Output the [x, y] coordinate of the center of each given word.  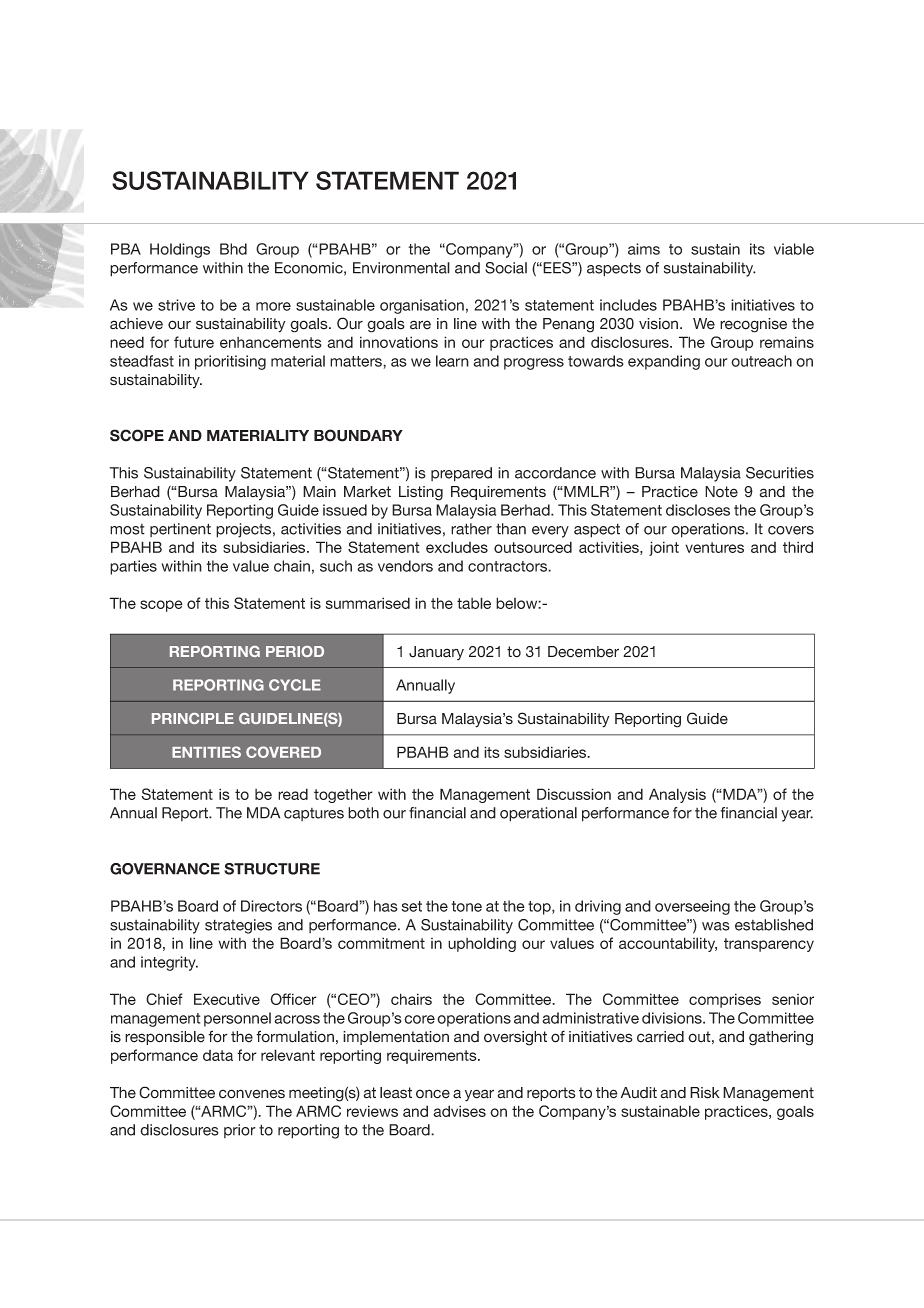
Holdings [180, 250]
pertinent [180, 530]
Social [506, 268]
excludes [457, 547]
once [433, 1094]
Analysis [677, 795]
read [293, 794]
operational [538, 814]
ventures [714, 547]
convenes [252, 1094]
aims [644, 249]
